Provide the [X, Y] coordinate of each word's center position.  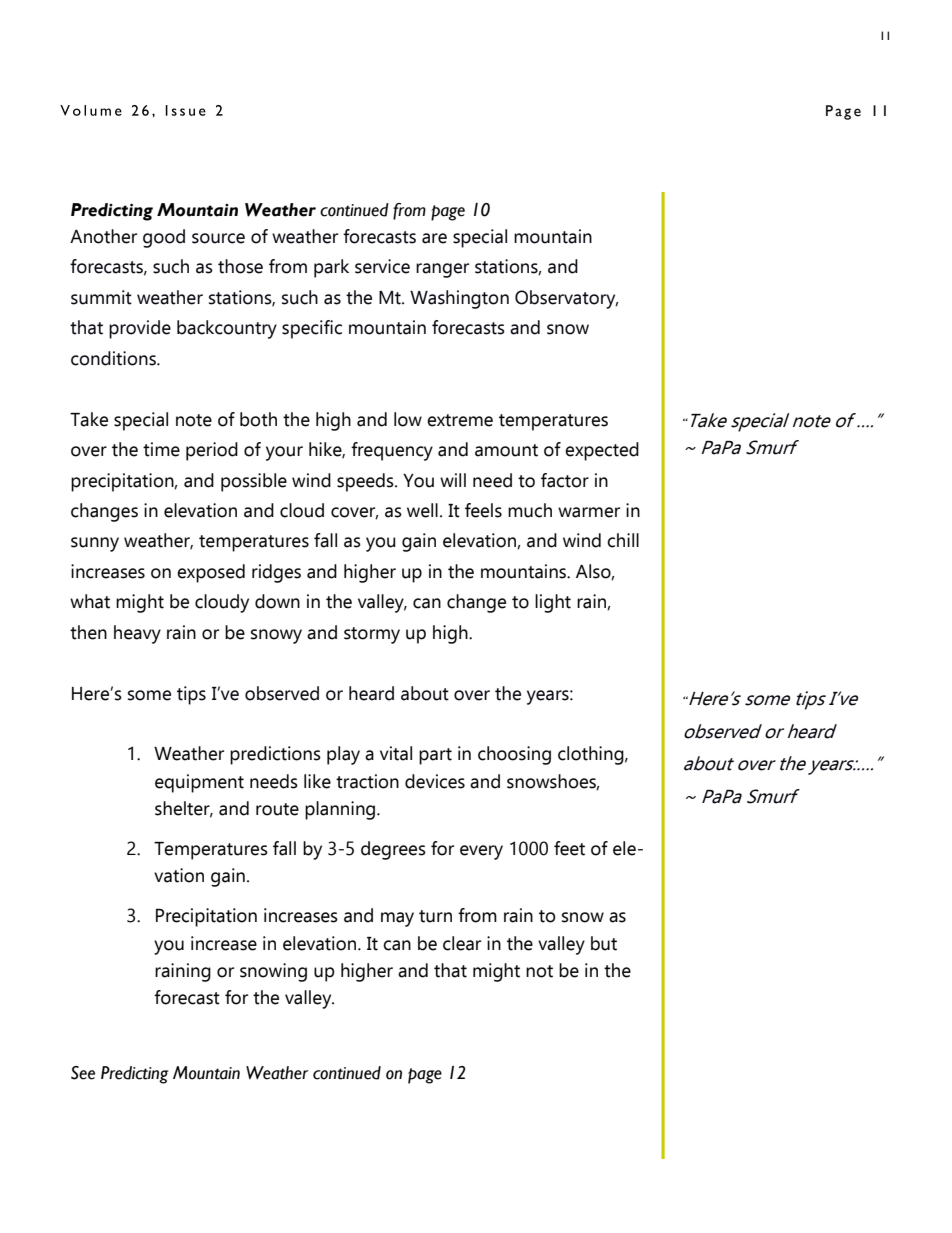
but [604, 943]
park [331, 268]
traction [367, 781]
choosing [514, 755]
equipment [199, 783]
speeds [366, 482]
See [83, 1073]
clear [462, 943]
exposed [211, 573]
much [530, 510]
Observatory [566, 299]
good [164, 238]
